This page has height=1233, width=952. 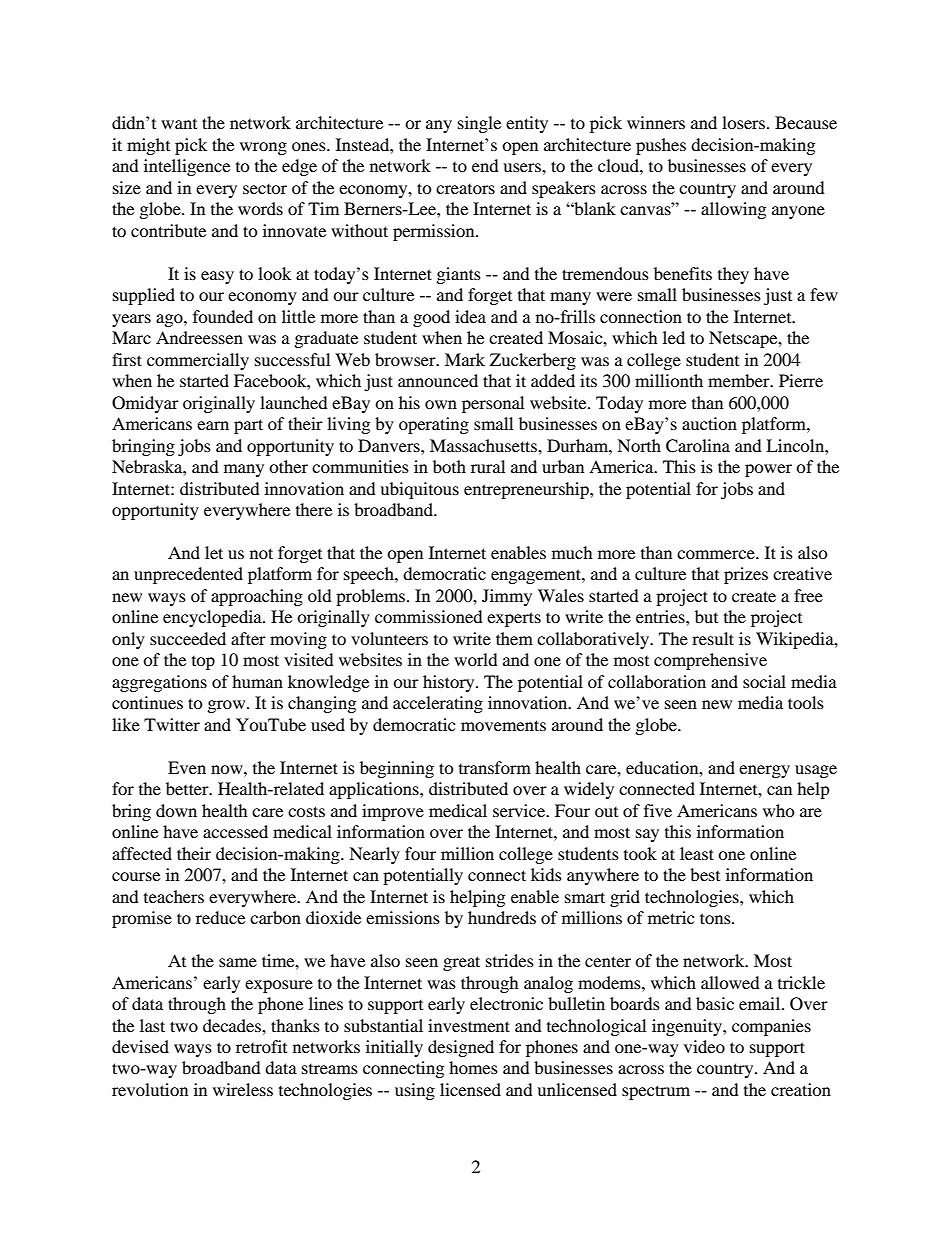 What do you see at coordinates (507, 597) in the page?
I see `Jimmy` at bounding box center [507, 597].
